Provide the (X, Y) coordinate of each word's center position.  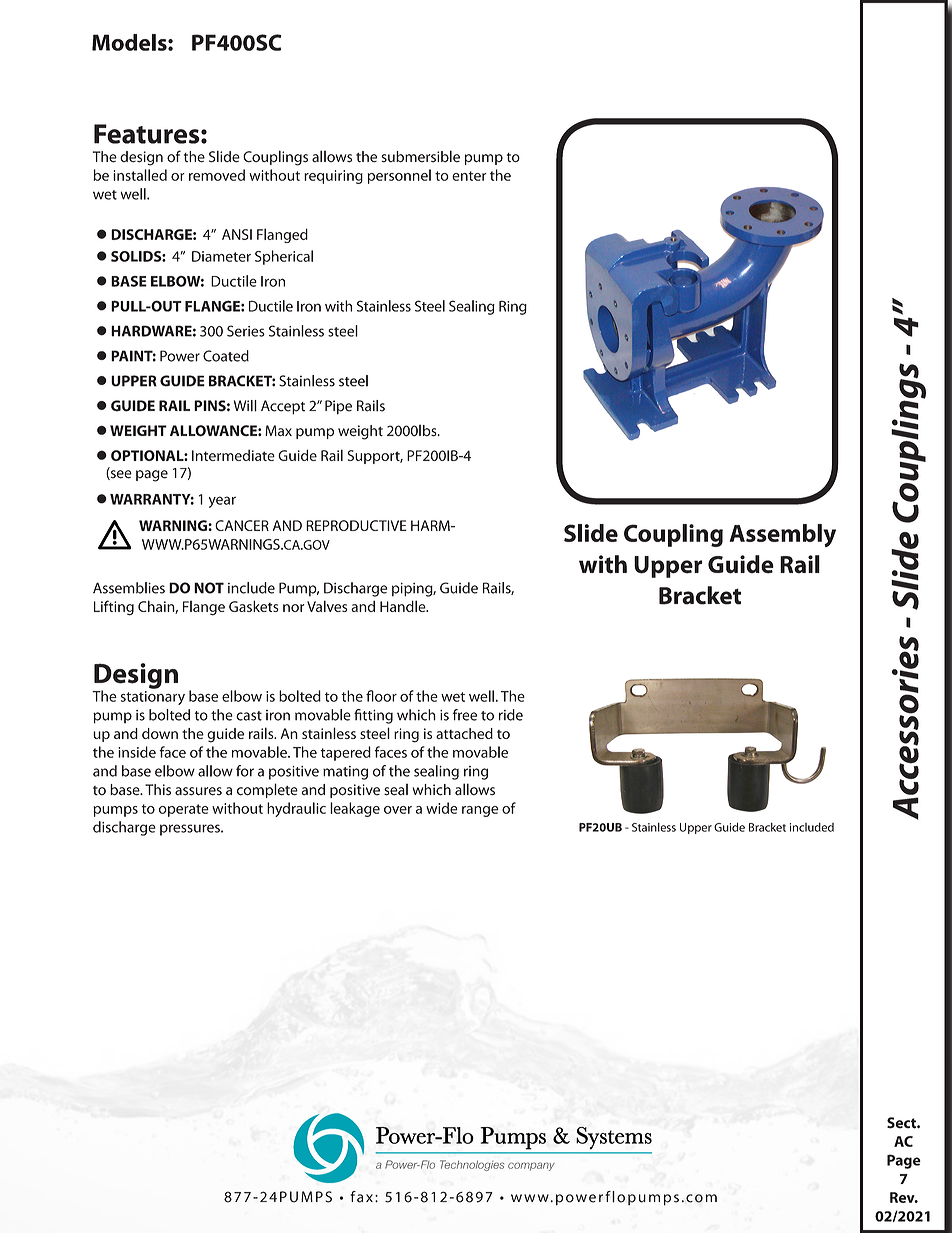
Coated (226, 356)
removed (217, 175)
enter (469, 176)
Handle (404, 606)
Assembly (782, 535)
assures (198, 791)
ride (511, 715)
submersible (420, 156)
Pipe (338, 407)
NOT (209, 588)
